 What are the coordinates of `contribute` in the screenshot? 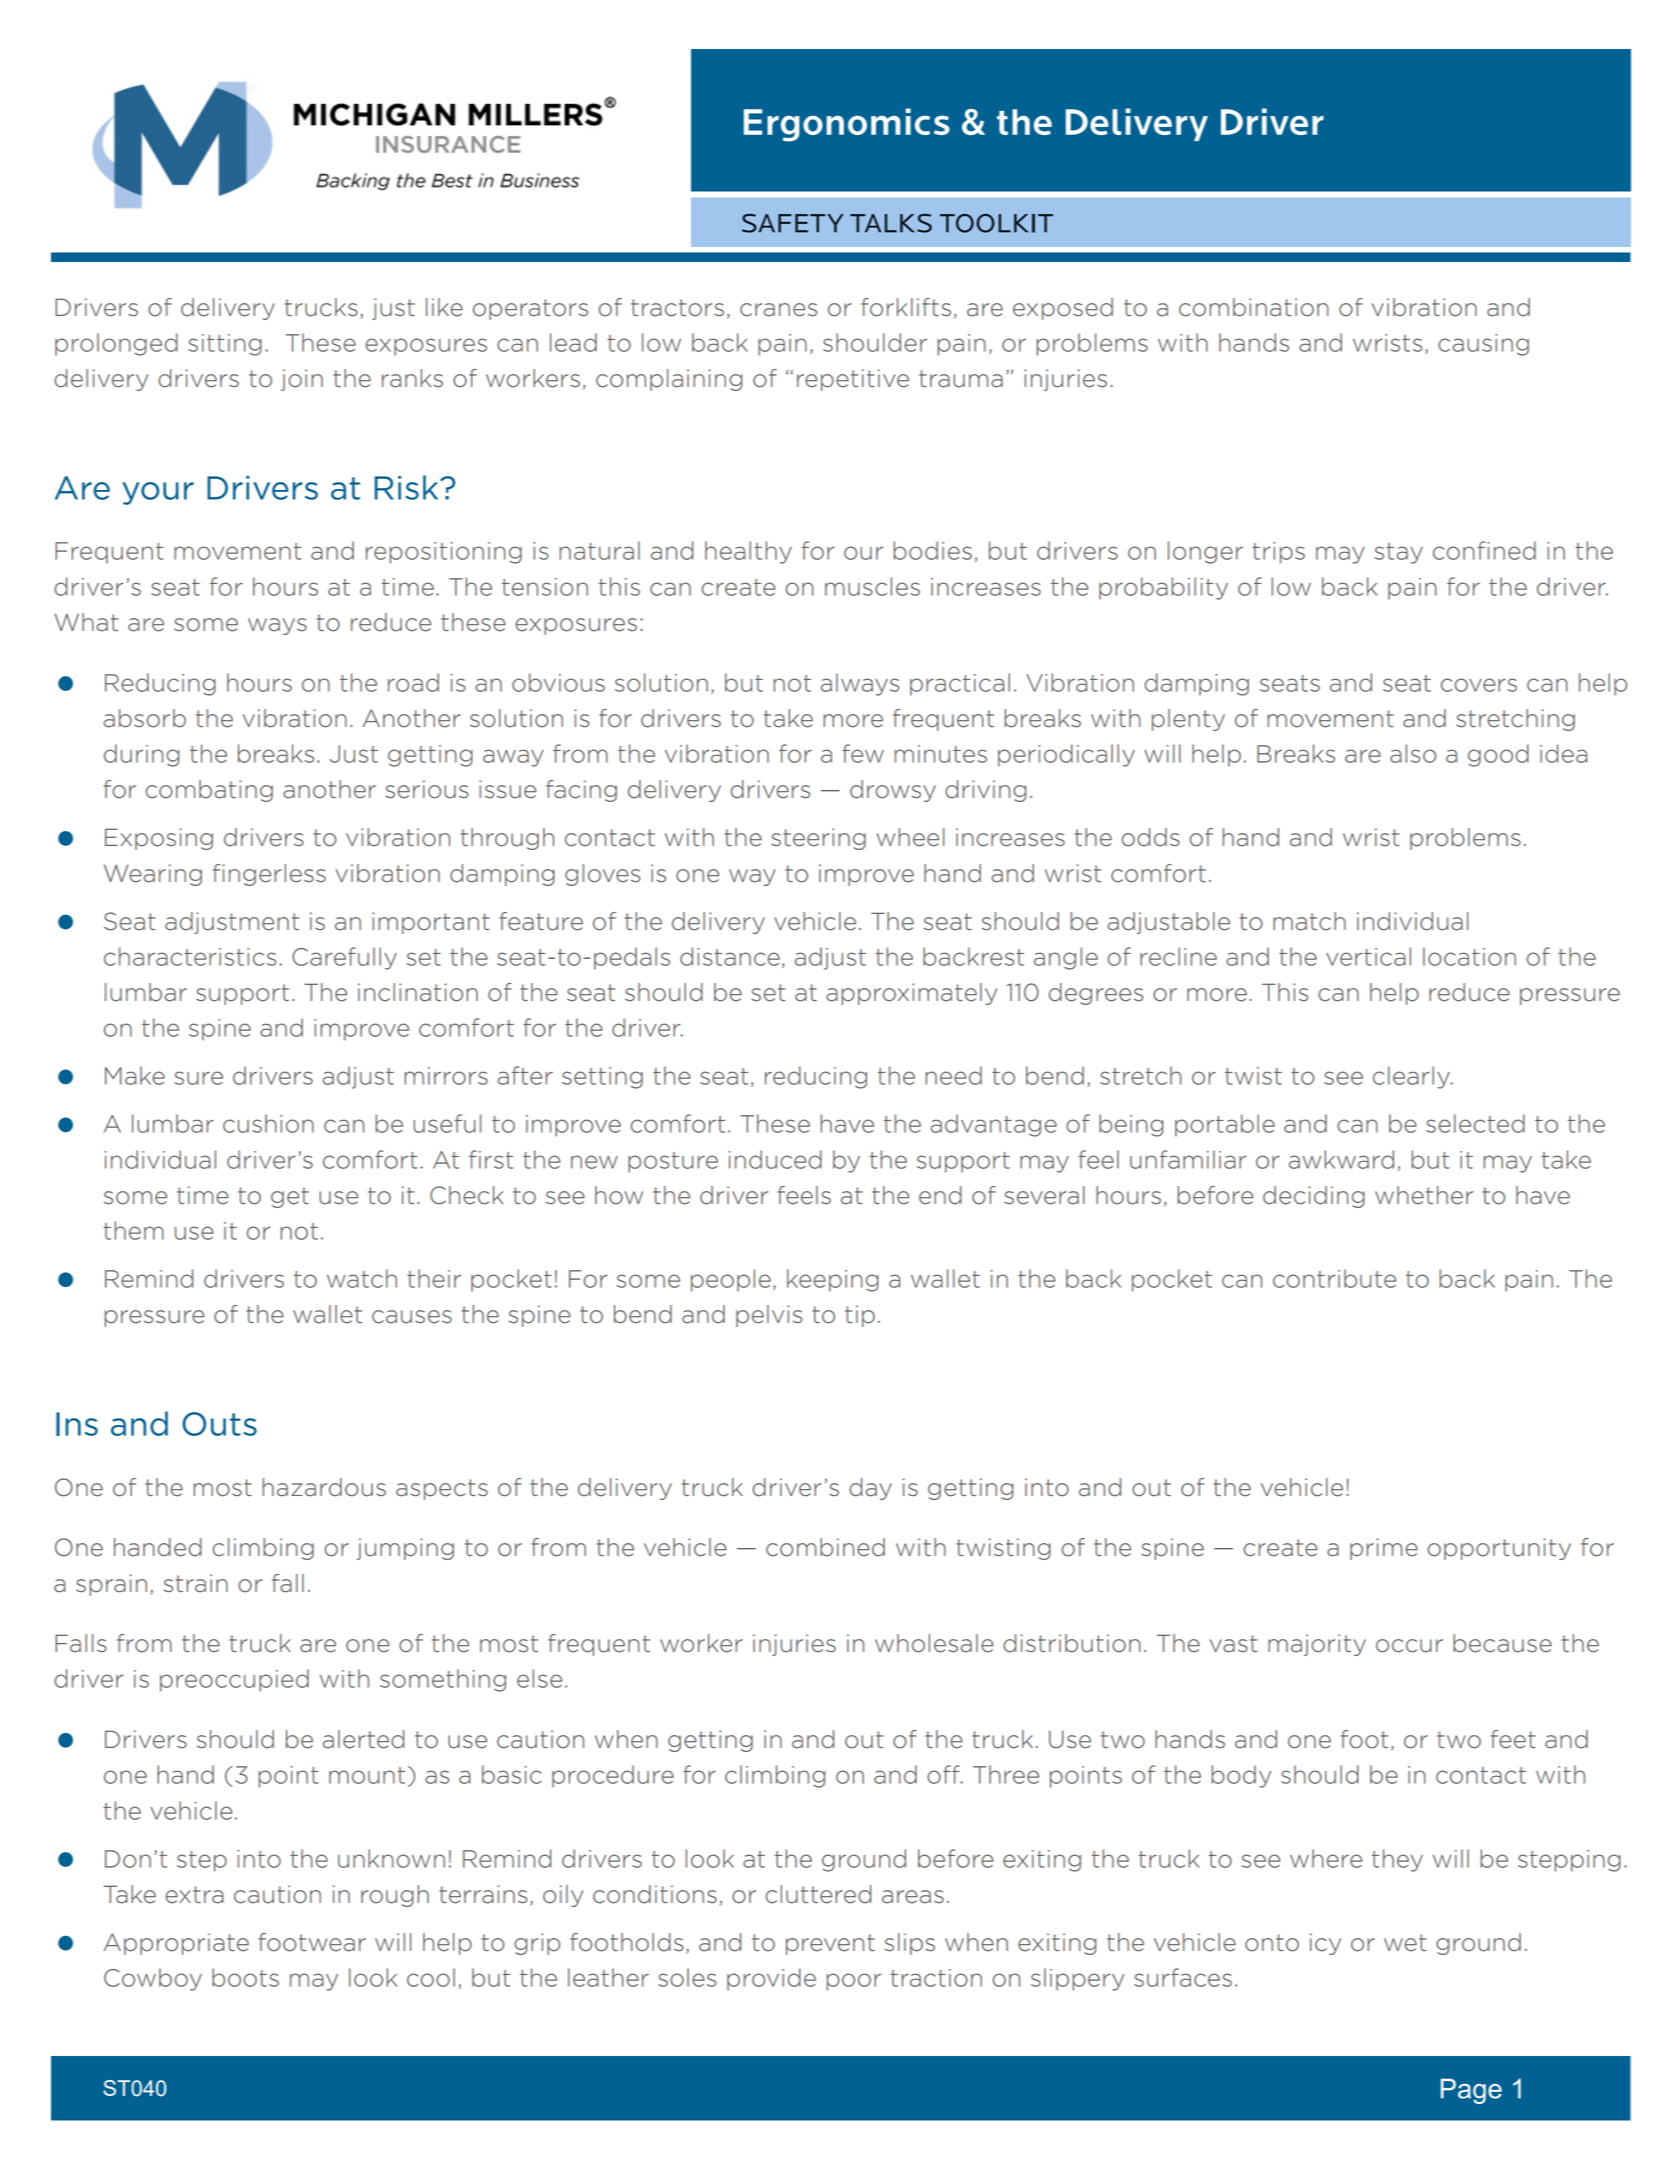 It's located at (1334, 1278).
